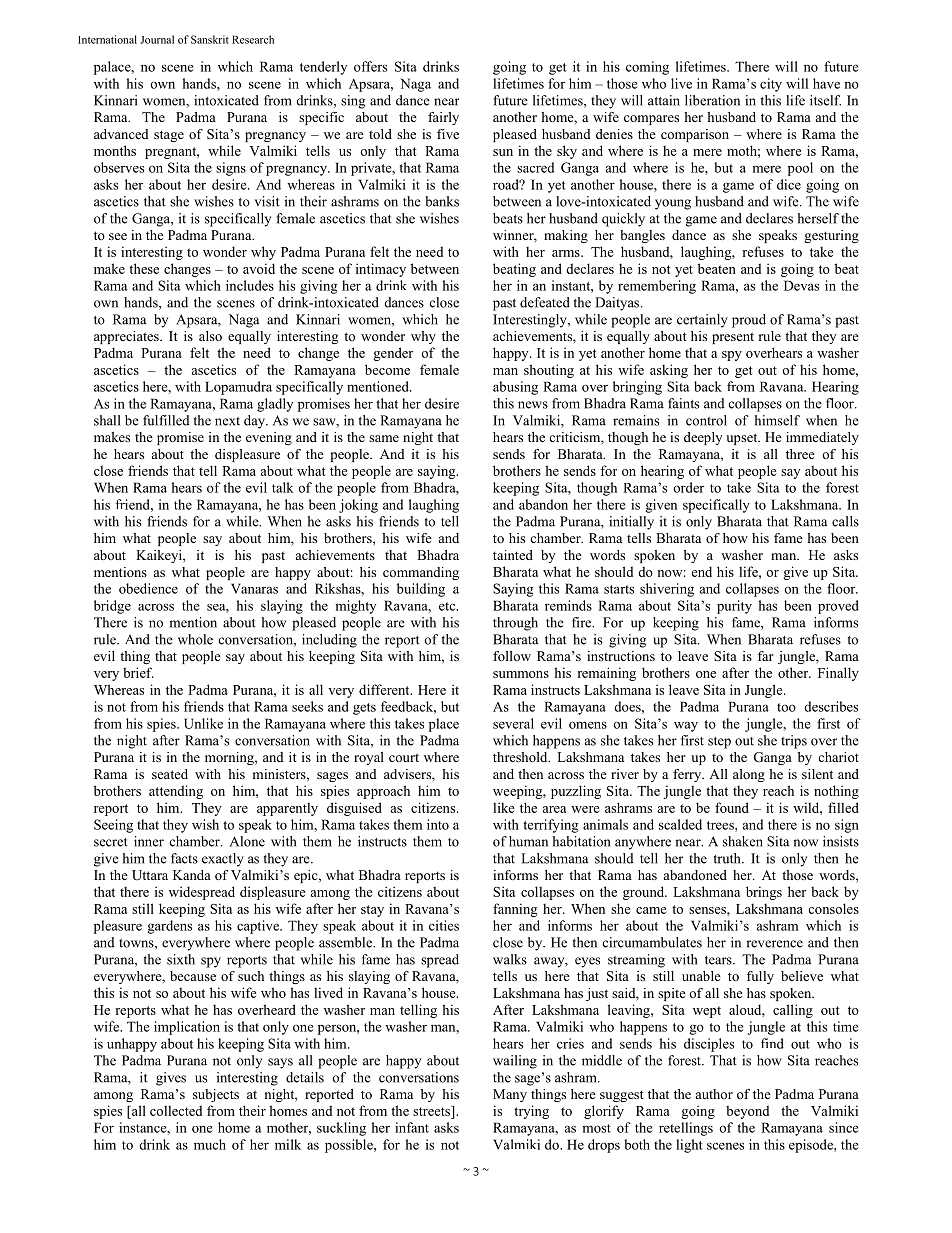 The width and height of the page is (952, 1233). Describe the element at coordinates (771, 85) in the page. I see `city` at that location.
